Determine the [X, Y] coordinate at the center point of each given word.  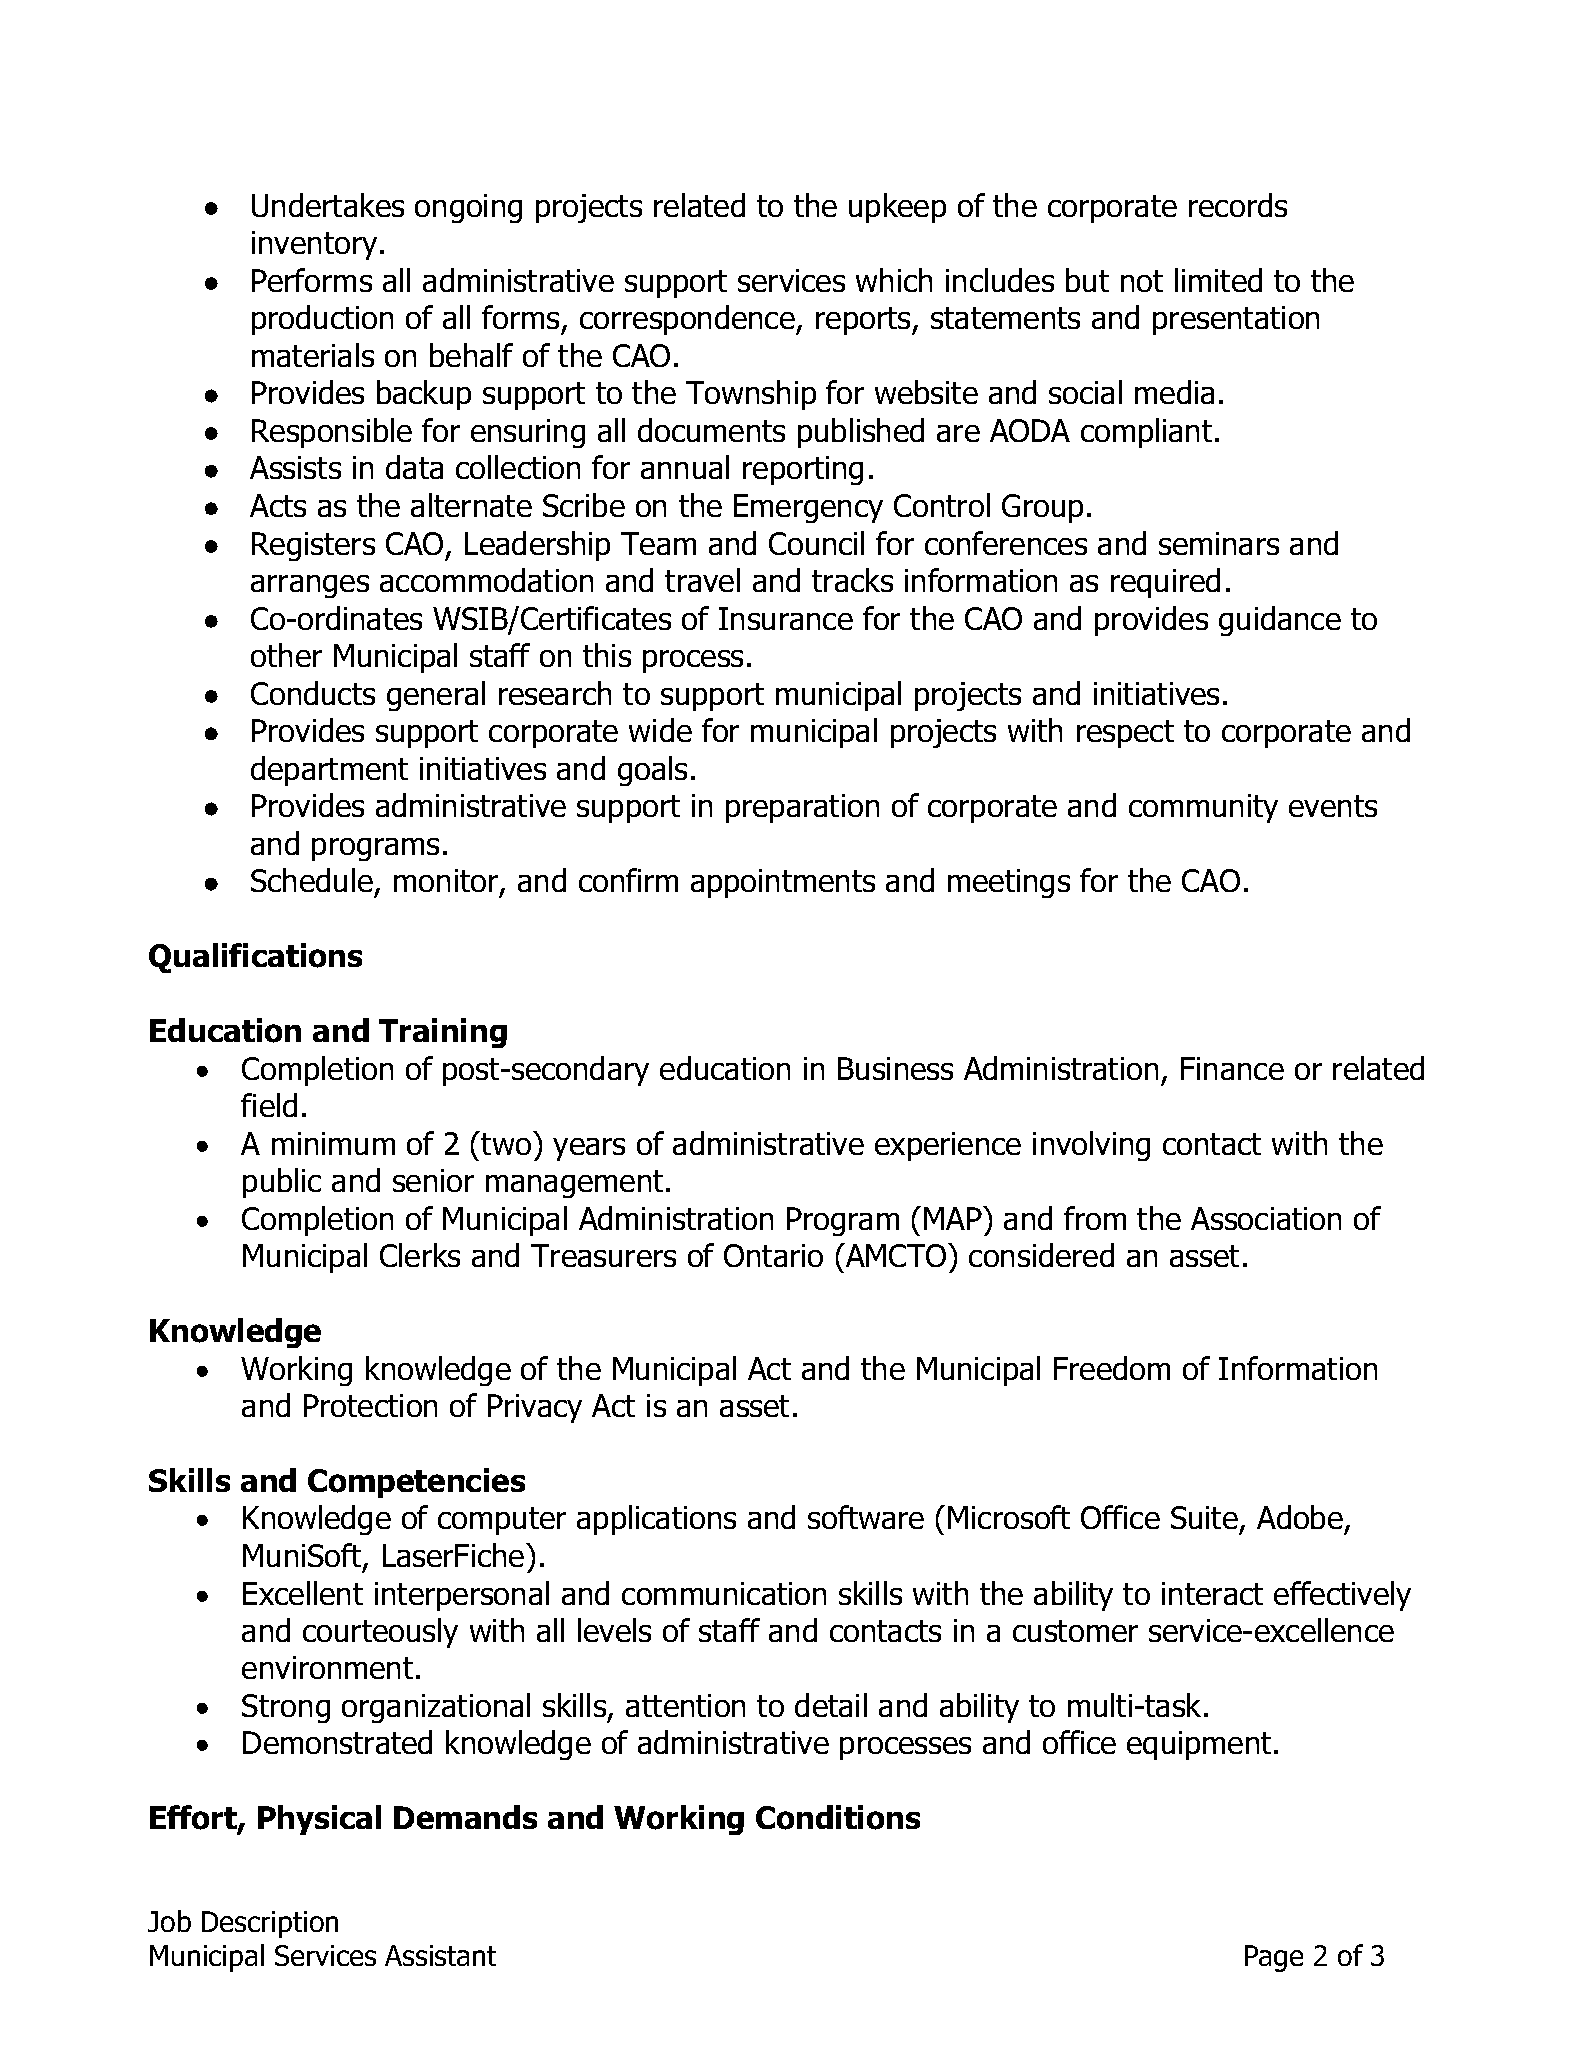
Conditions [838, 1817]
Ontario [773, 1255]
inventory [314, 245]
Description [270, 1924]
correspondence [688, 320]
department [329, 771]
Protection [370, 1405]
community [1203, 808]
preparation [802, 808]
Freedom [1112, 1368]
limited [1218, 280]
